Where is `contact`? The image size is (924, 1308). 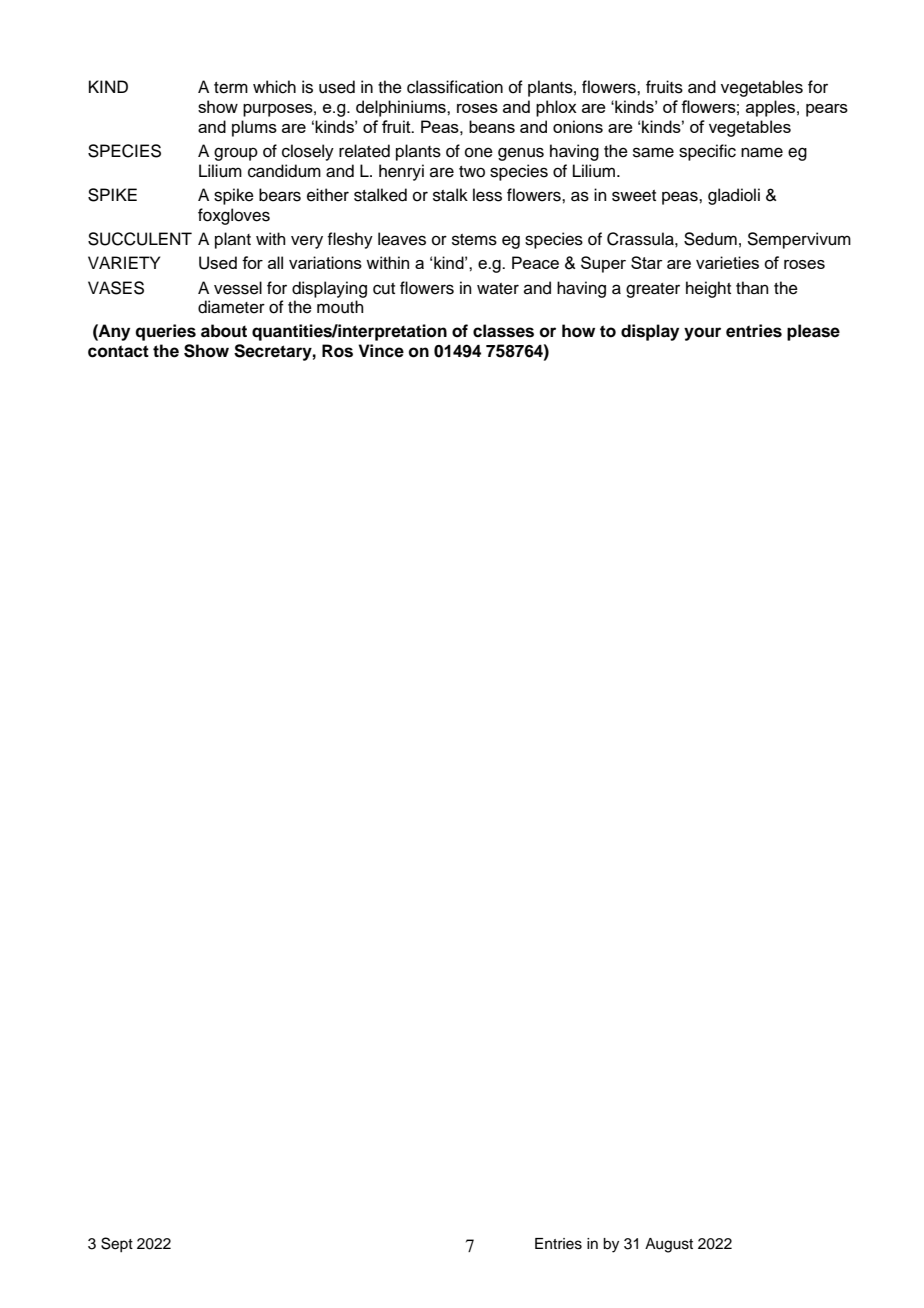
contact is located at coordinates (118, 351).
